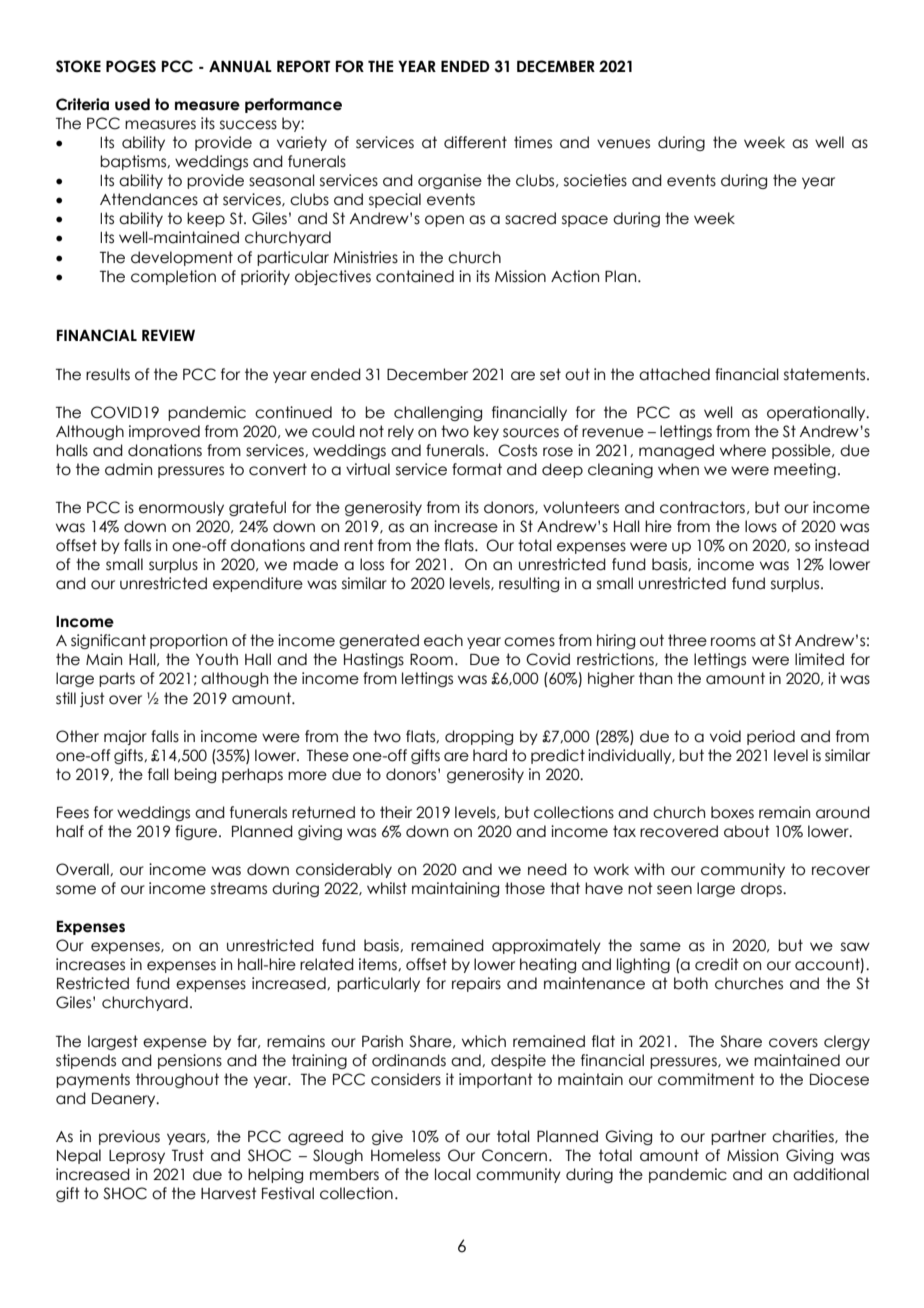 The width and height of the page is (924, 1308). Describe the element at coordinates (132, 104) in the page. I see `used` at that location.
